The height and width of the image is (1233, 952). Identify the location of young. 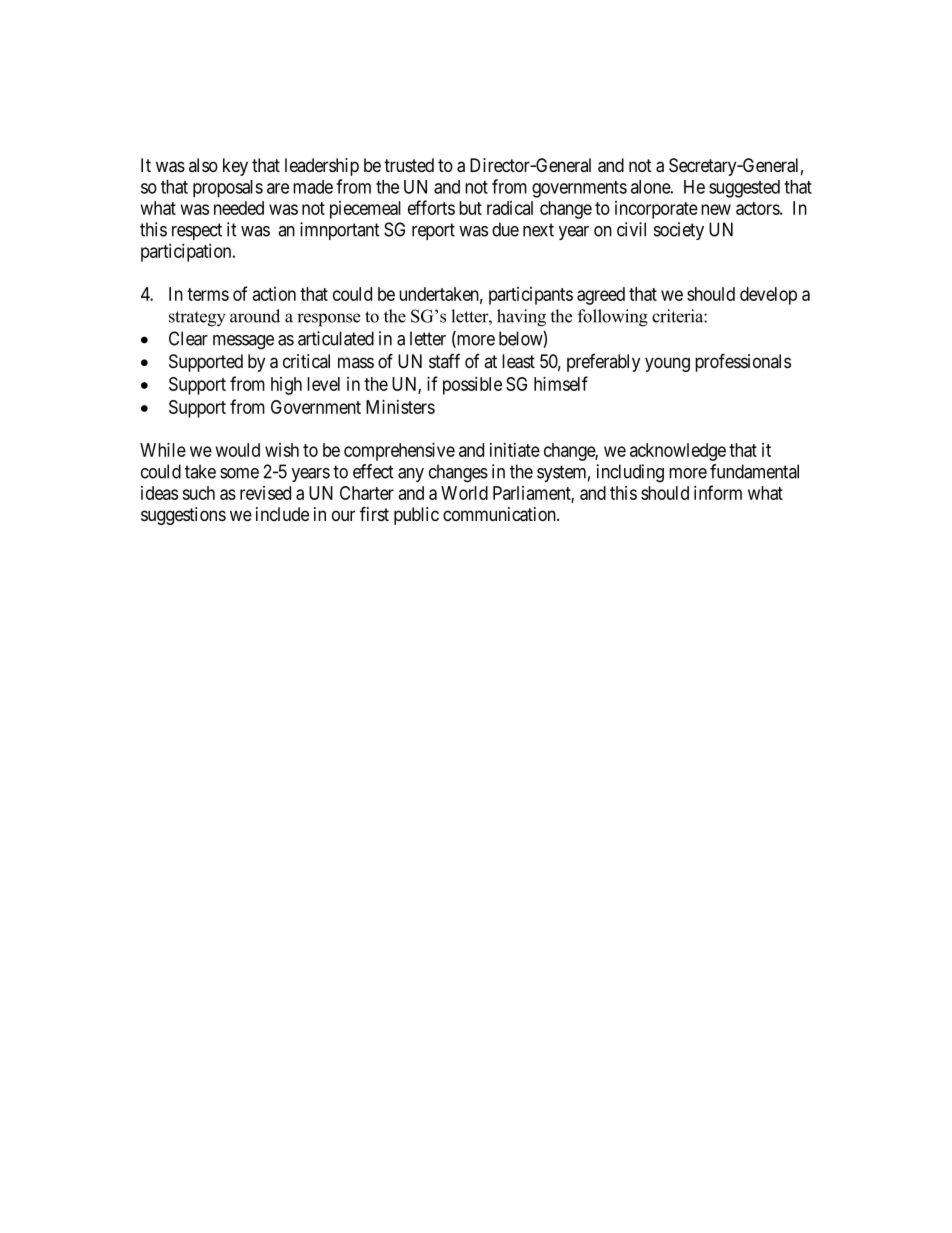
(667, 364).
